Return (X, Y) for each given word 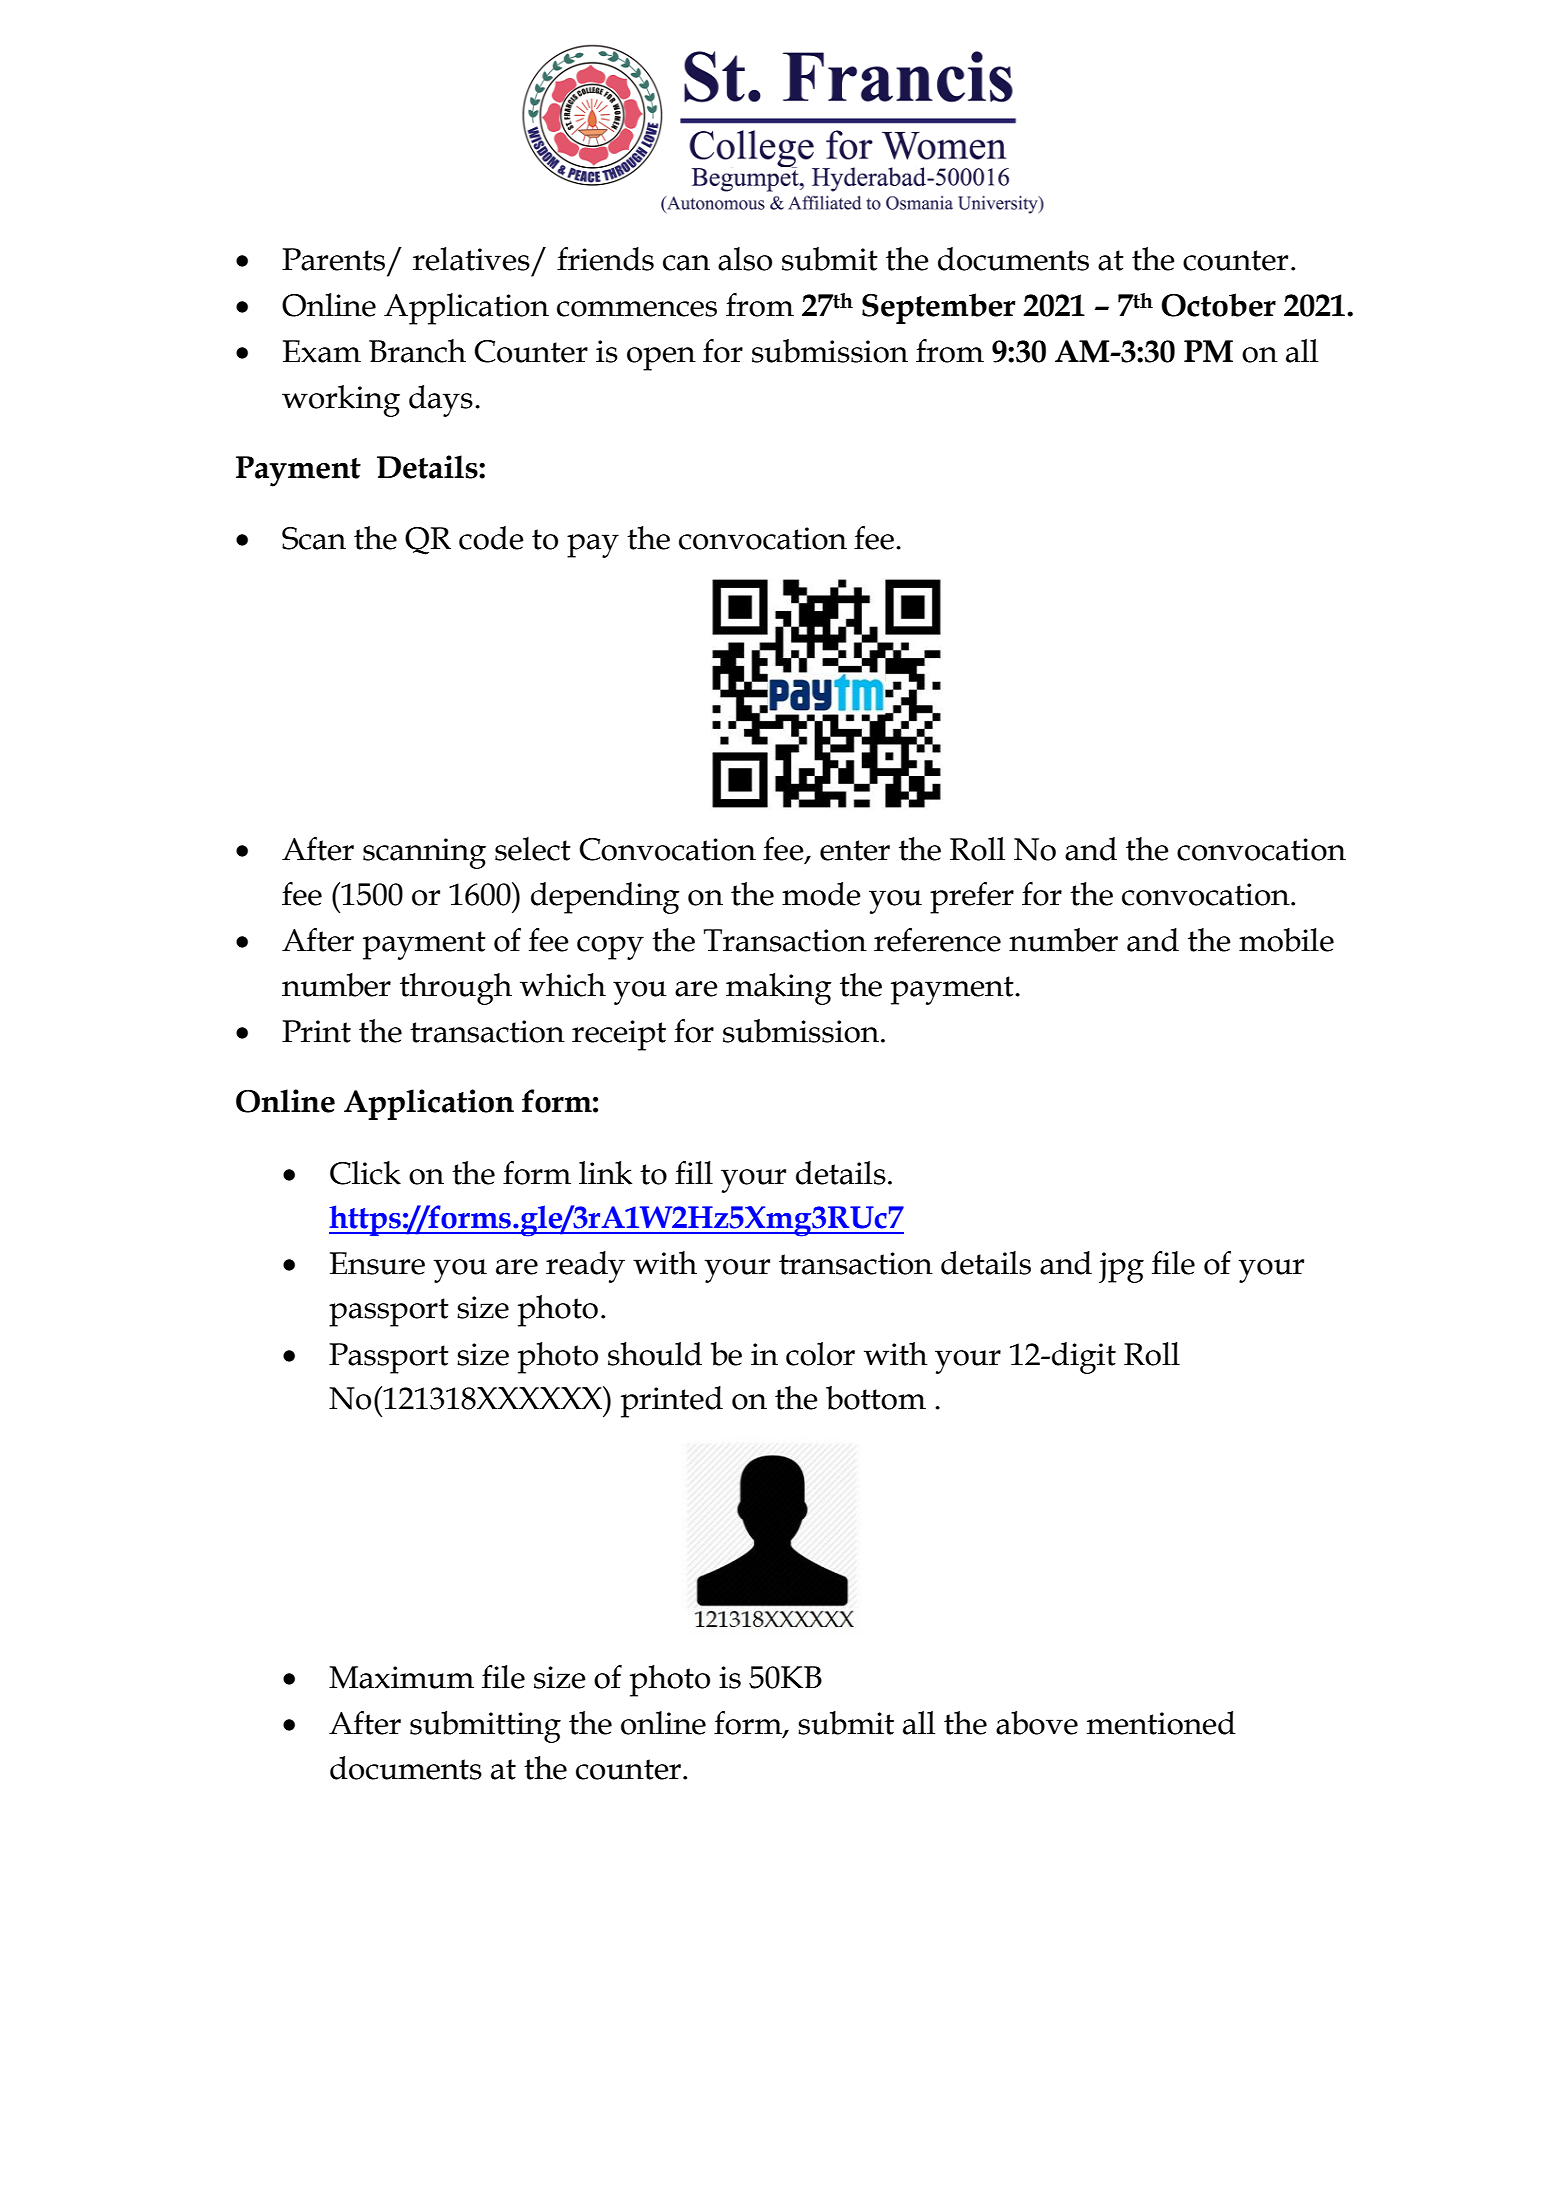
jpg (1121, 1267)
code (491, 538)
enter (855, 850)
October (1218, 305)
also (745, 259)
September (939, 308)
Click (365, 1173)
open (661, 359)
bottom (876, 1398)
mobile (1286, 940)
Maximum (401, 1677)
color (820, 1354)
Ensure (377, 1263)
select (533, 849)
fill (694, 1172)
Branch (417, 351)
